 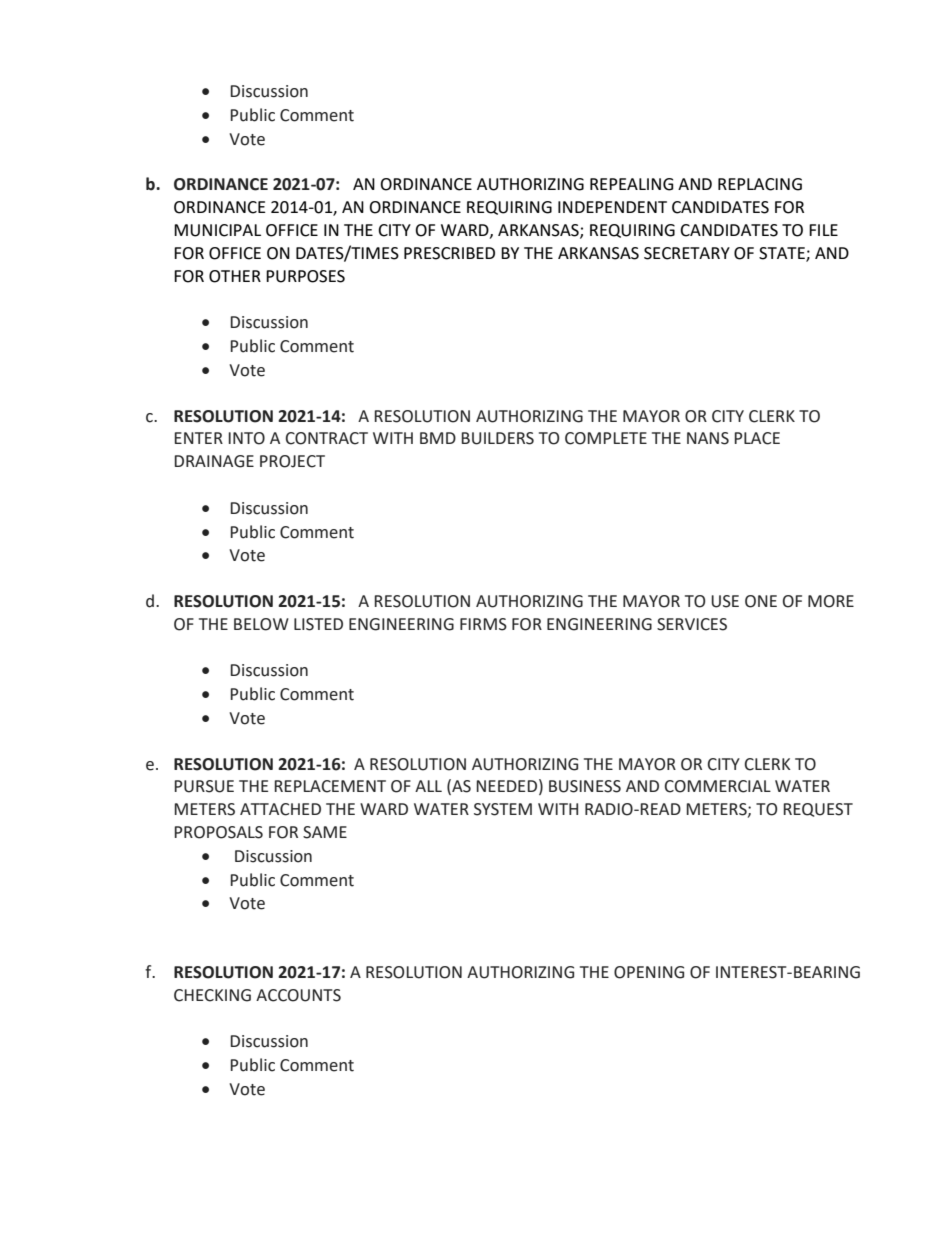 What do you see at coordinates (718, 786) in the screenshot?
I see `COMMERCIAL` at bounding box center [718, 786].
